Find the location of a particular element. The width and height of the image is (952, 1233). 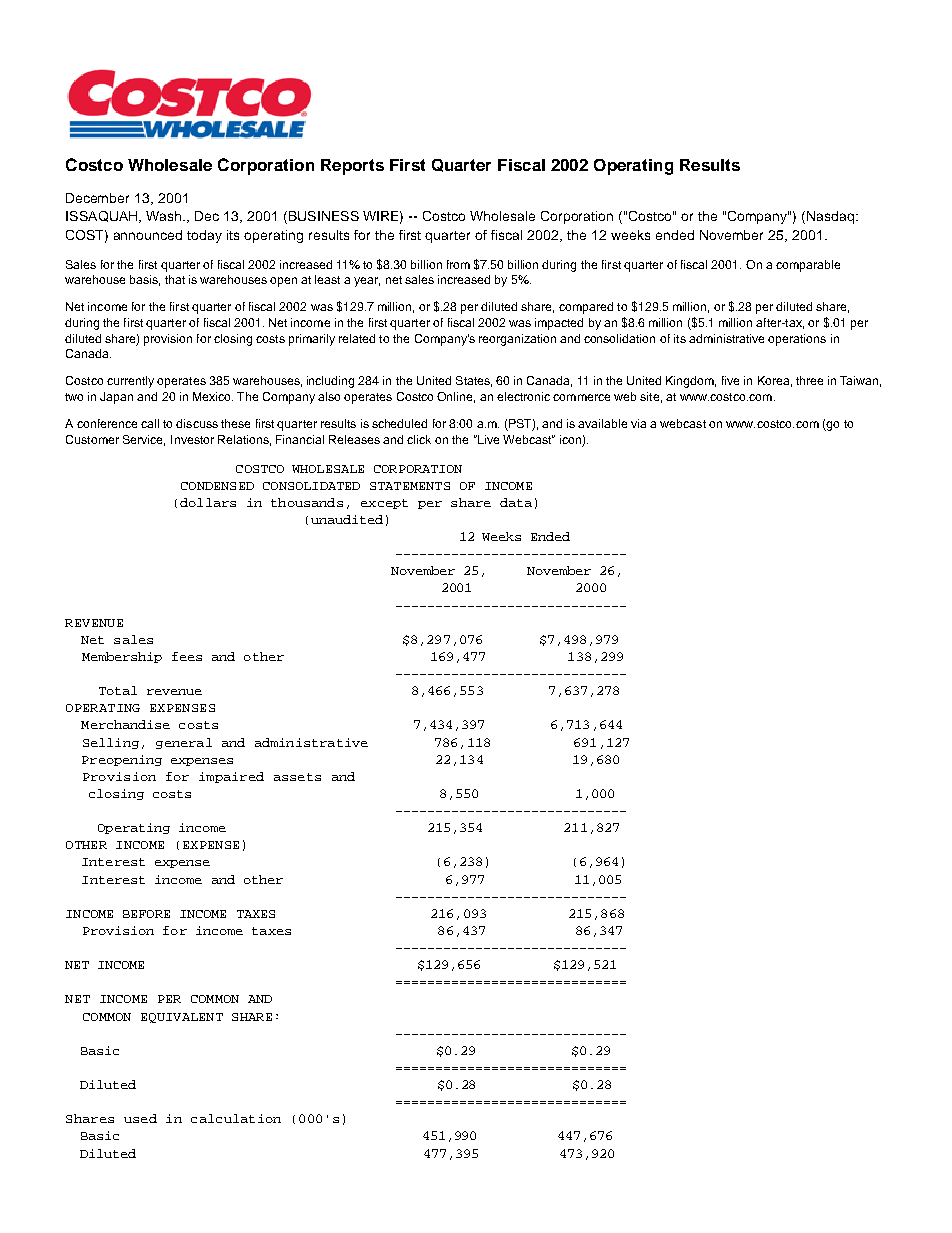

assets is located at coordinates (297, 777).
